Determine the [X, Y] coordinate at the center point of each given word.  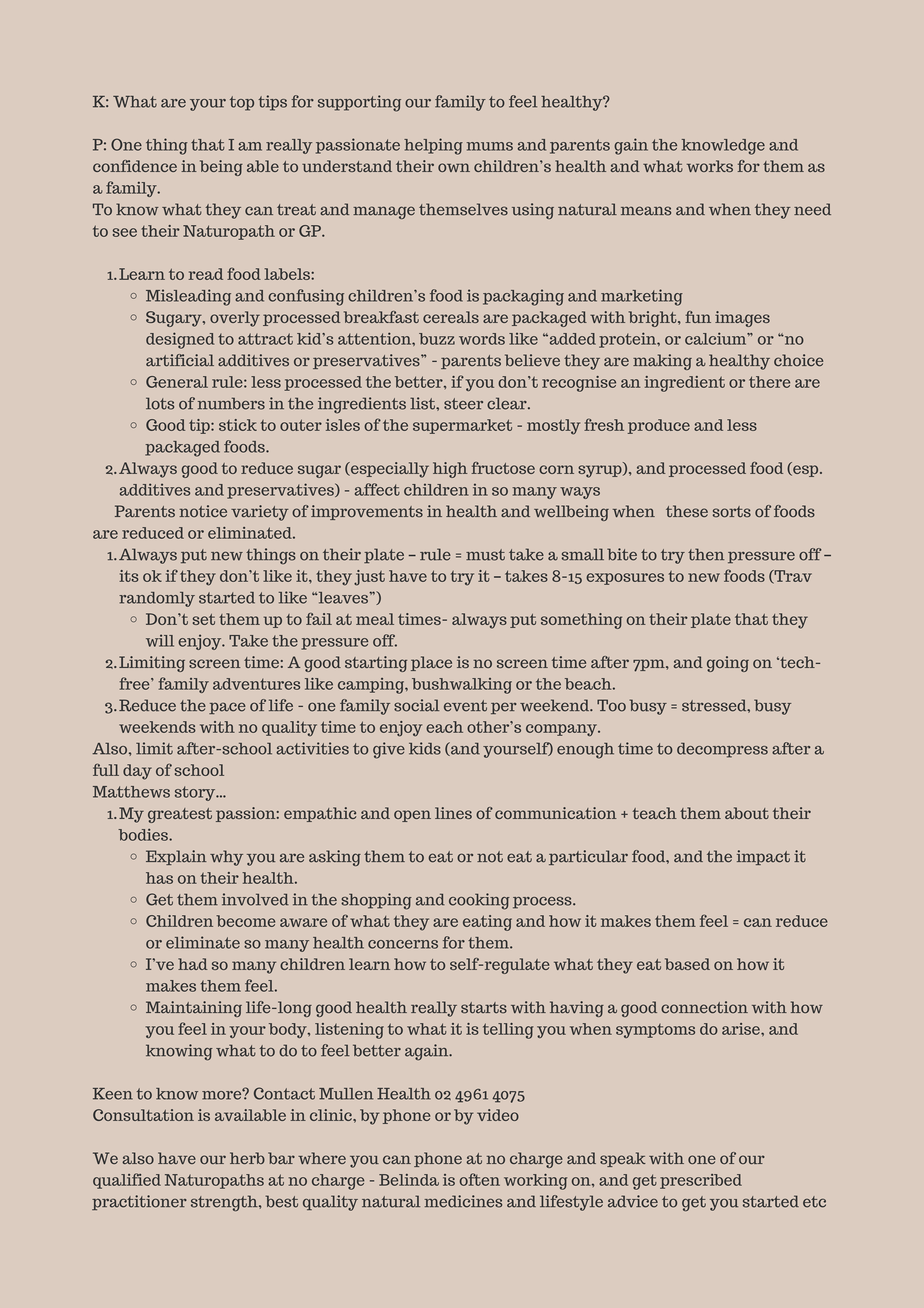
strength [225, 1203]
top [242, 103]
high [450, 470]
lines [453, 813]
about [747, 813]
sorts [732, 512]
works [710, 166]
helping [433, 146]
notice [203, 511]
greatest [180, 815]
